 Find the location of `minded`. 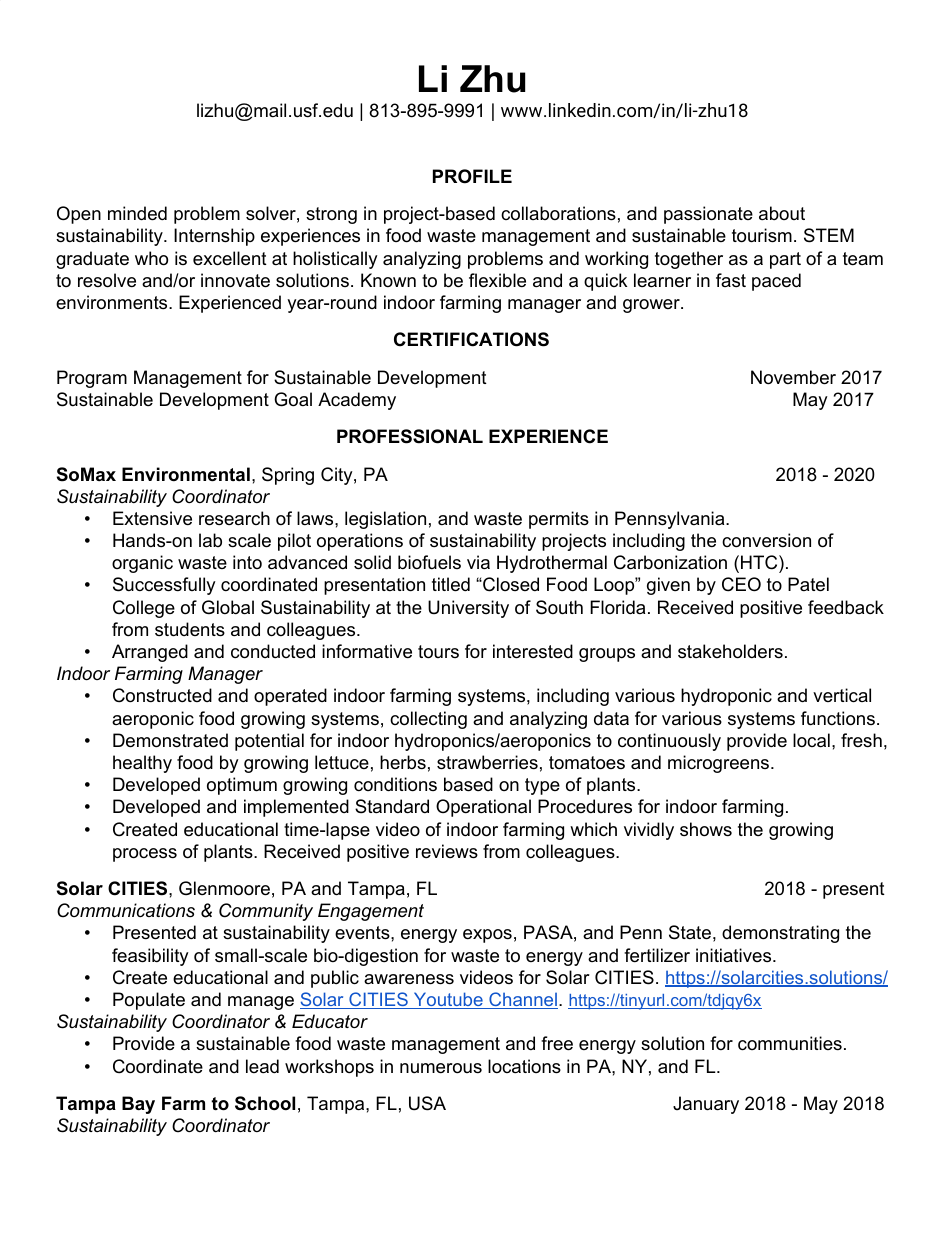

minded is located at coordinates (137, 213).
